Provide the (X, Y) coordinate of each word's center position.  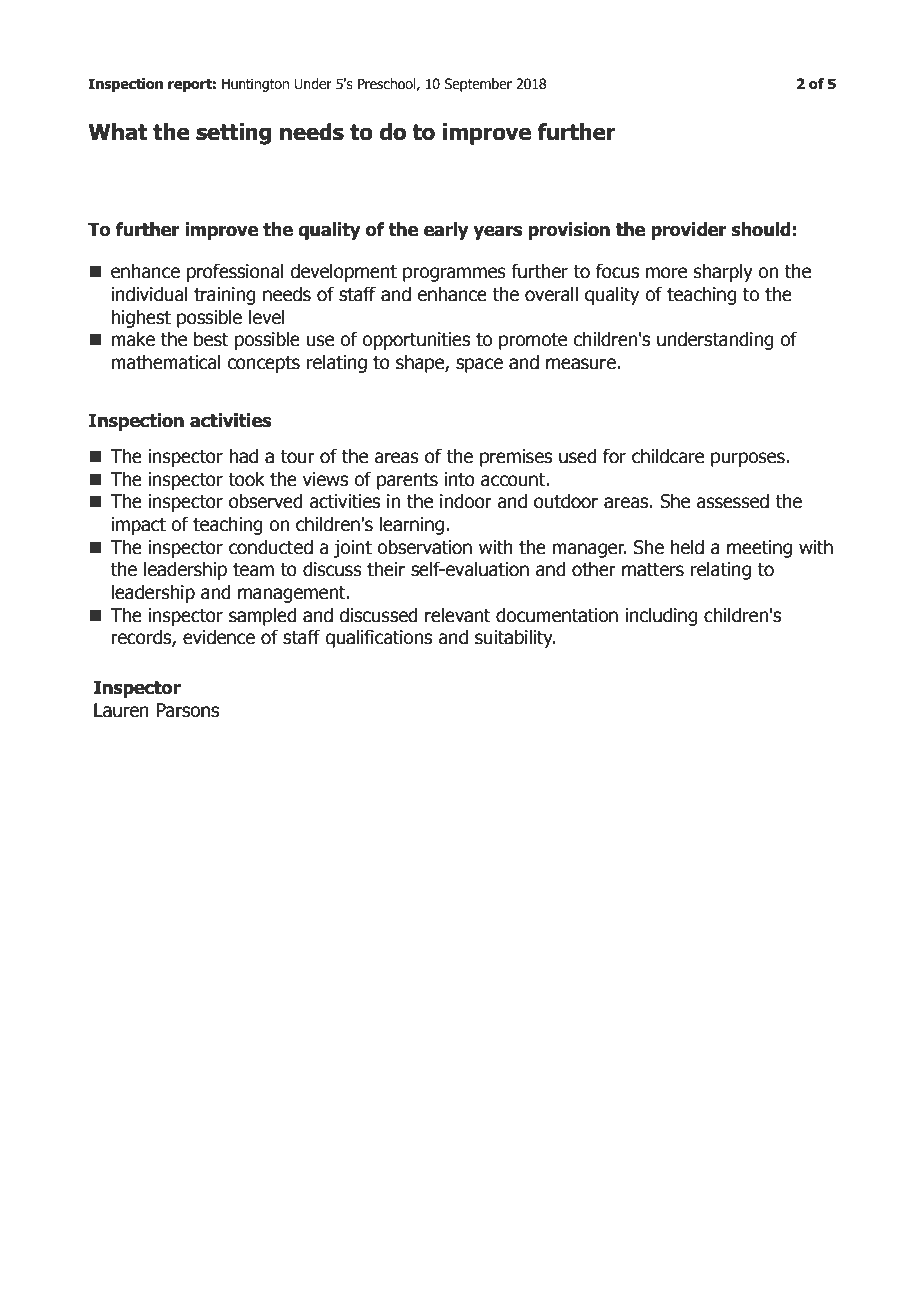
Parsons (188, 710)
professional (235, 272)
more (666, 273)
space (479, 365)
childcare (668, 456)
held (687, 547)
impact (138, 526)
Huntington (255, 85)
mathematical (165, 362)
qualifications (378, 638)
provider (689, 231)
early (446, 231)
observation (424, 547)
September (478, 85)
